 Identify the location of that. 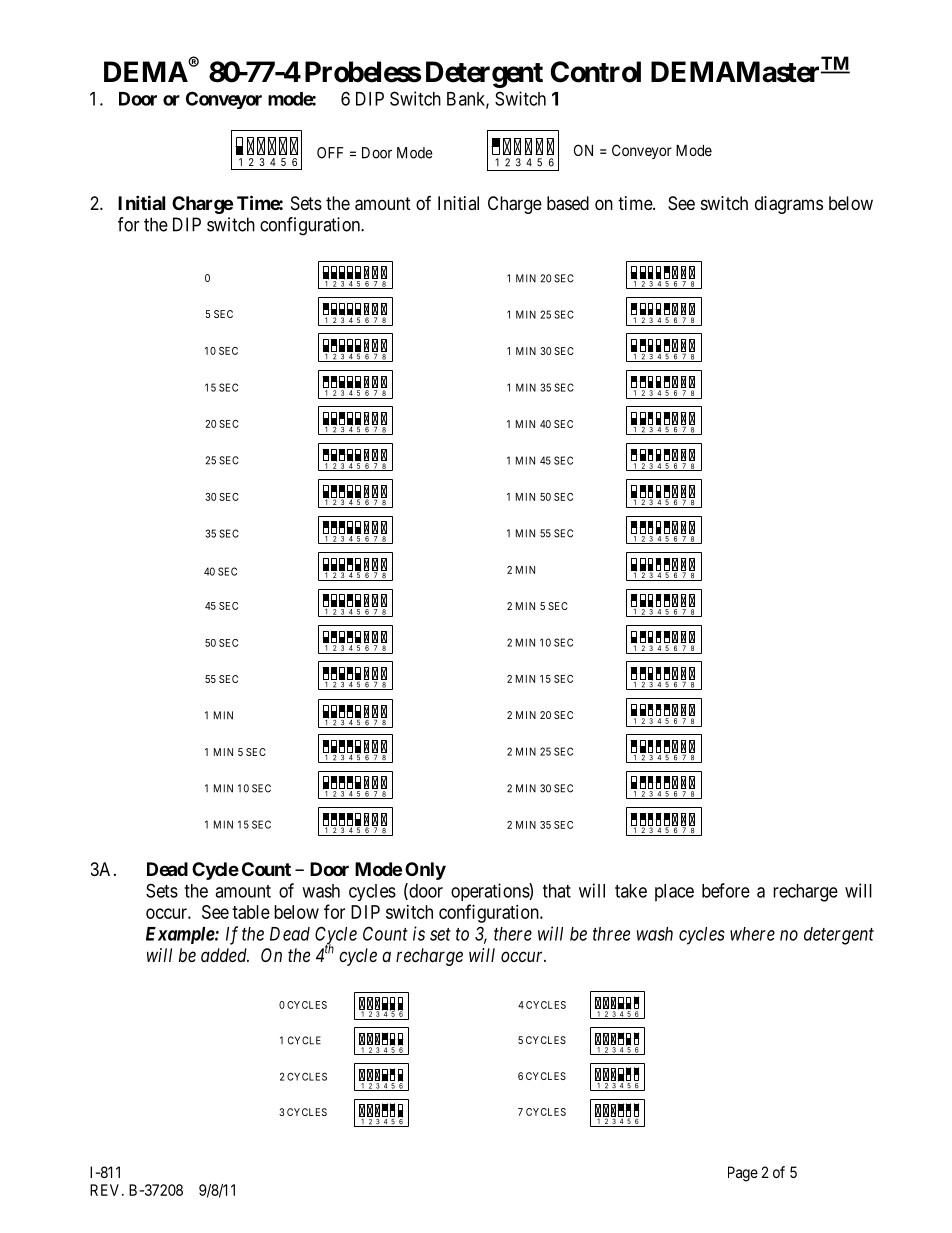
(557, 891).
